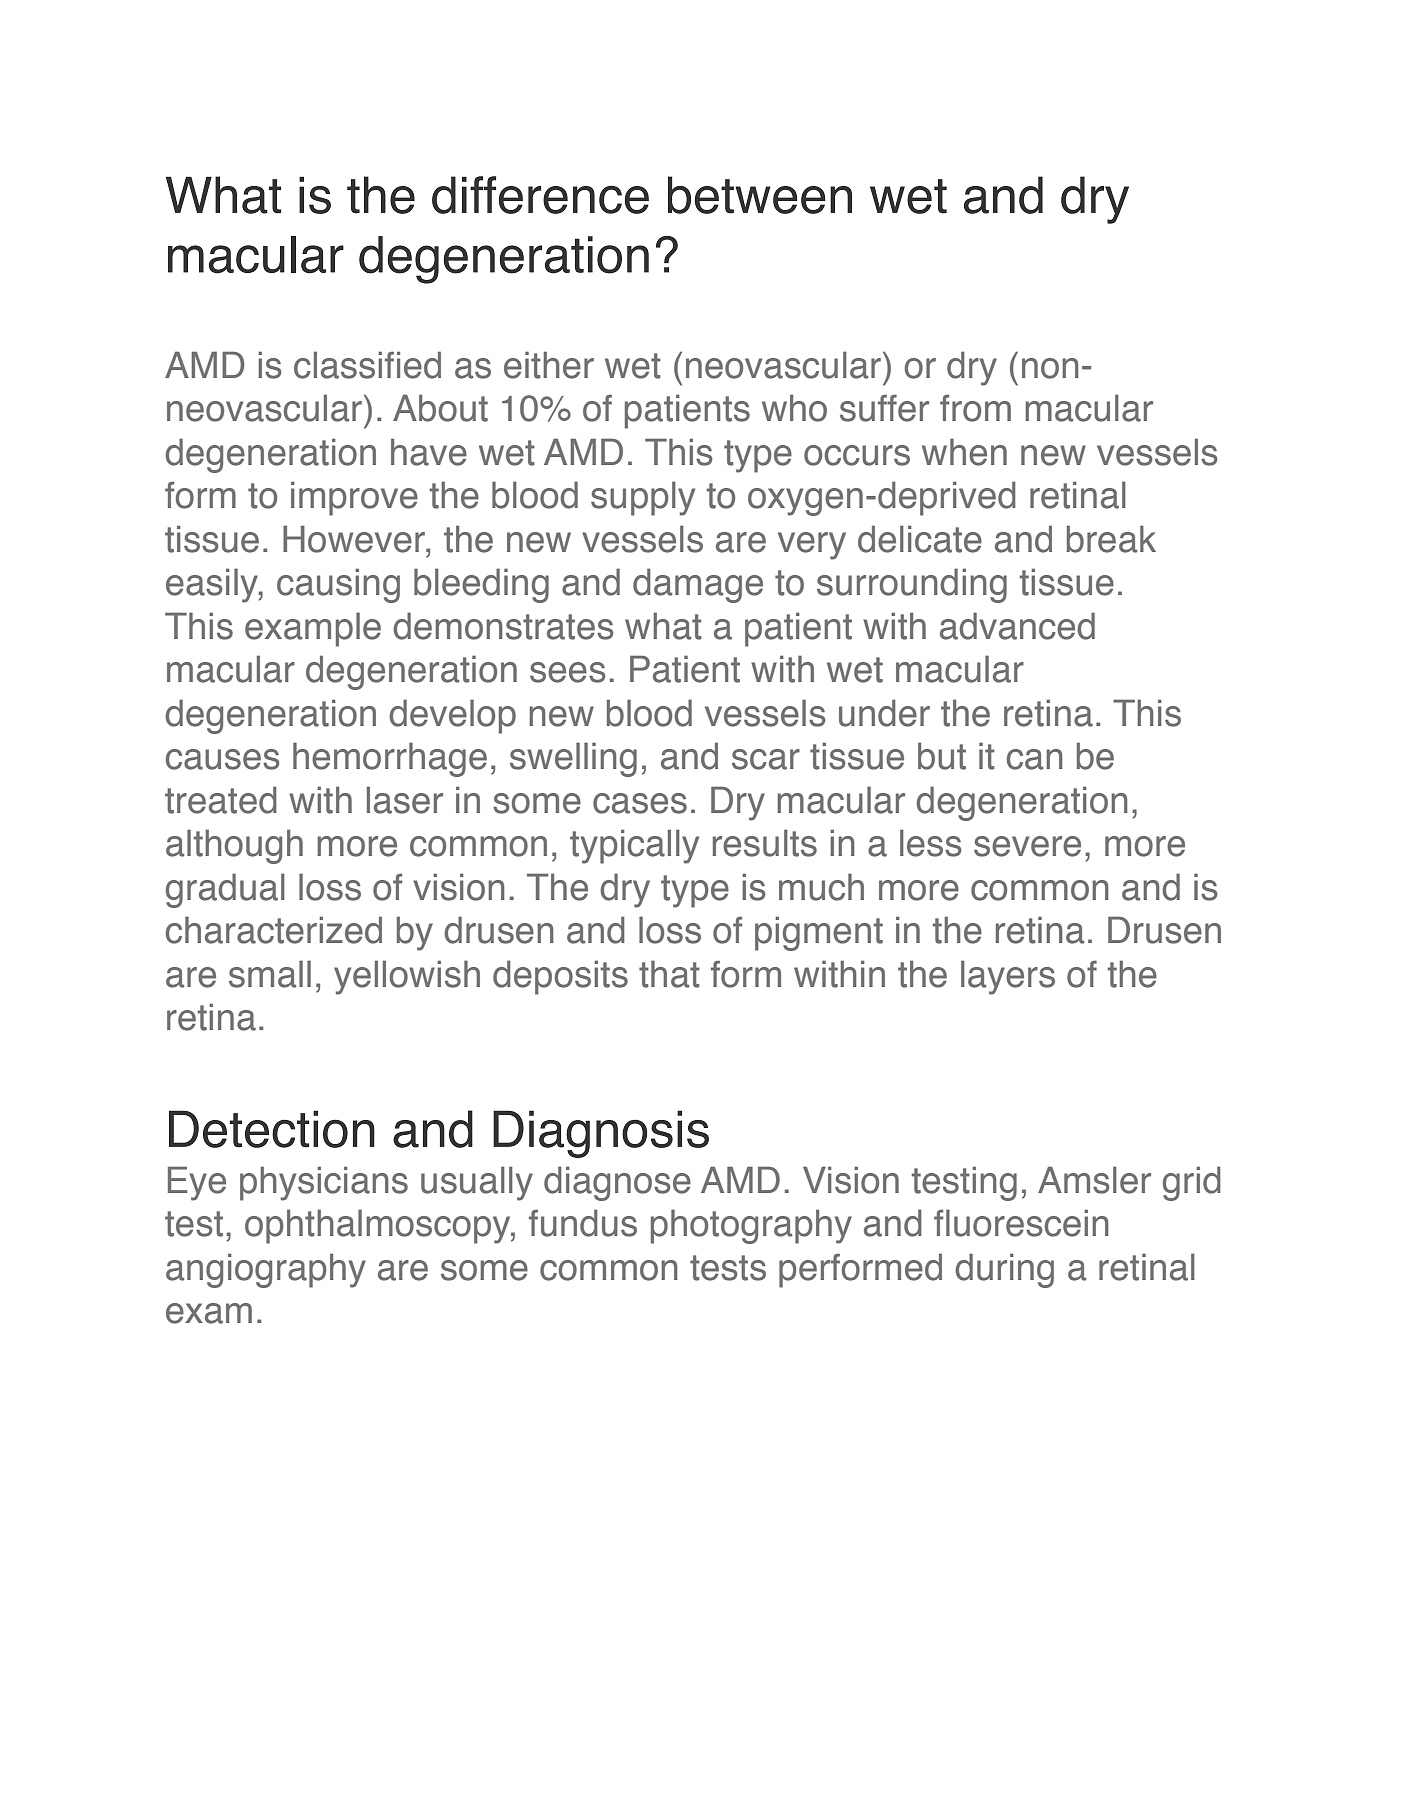 This document has width=1401, height=1813. What do you see at coordinates (540, 195) in the document?
I see `difference` at bounding box center [540, 195].
